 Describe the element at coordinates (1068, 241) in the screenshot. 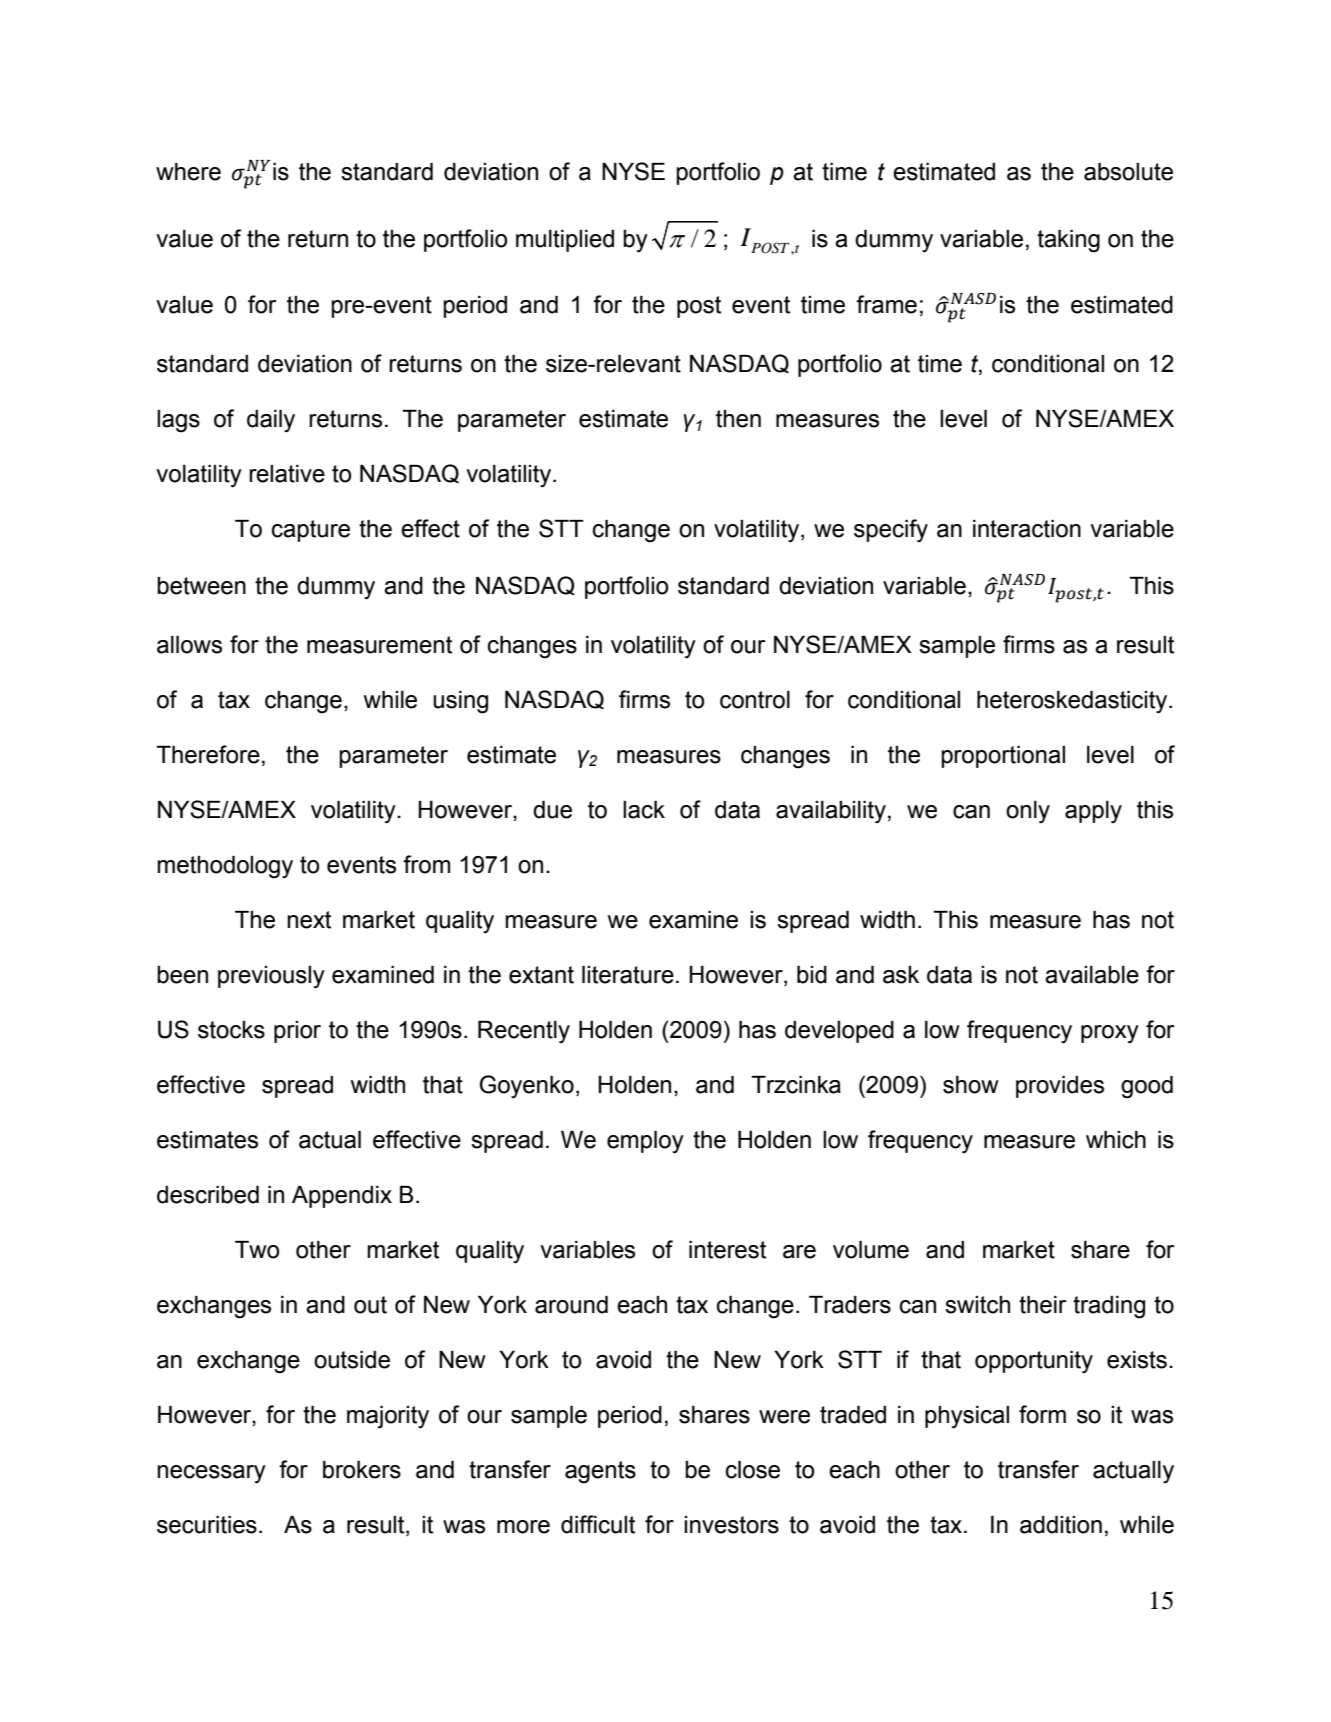

I see `taking` at that location.
